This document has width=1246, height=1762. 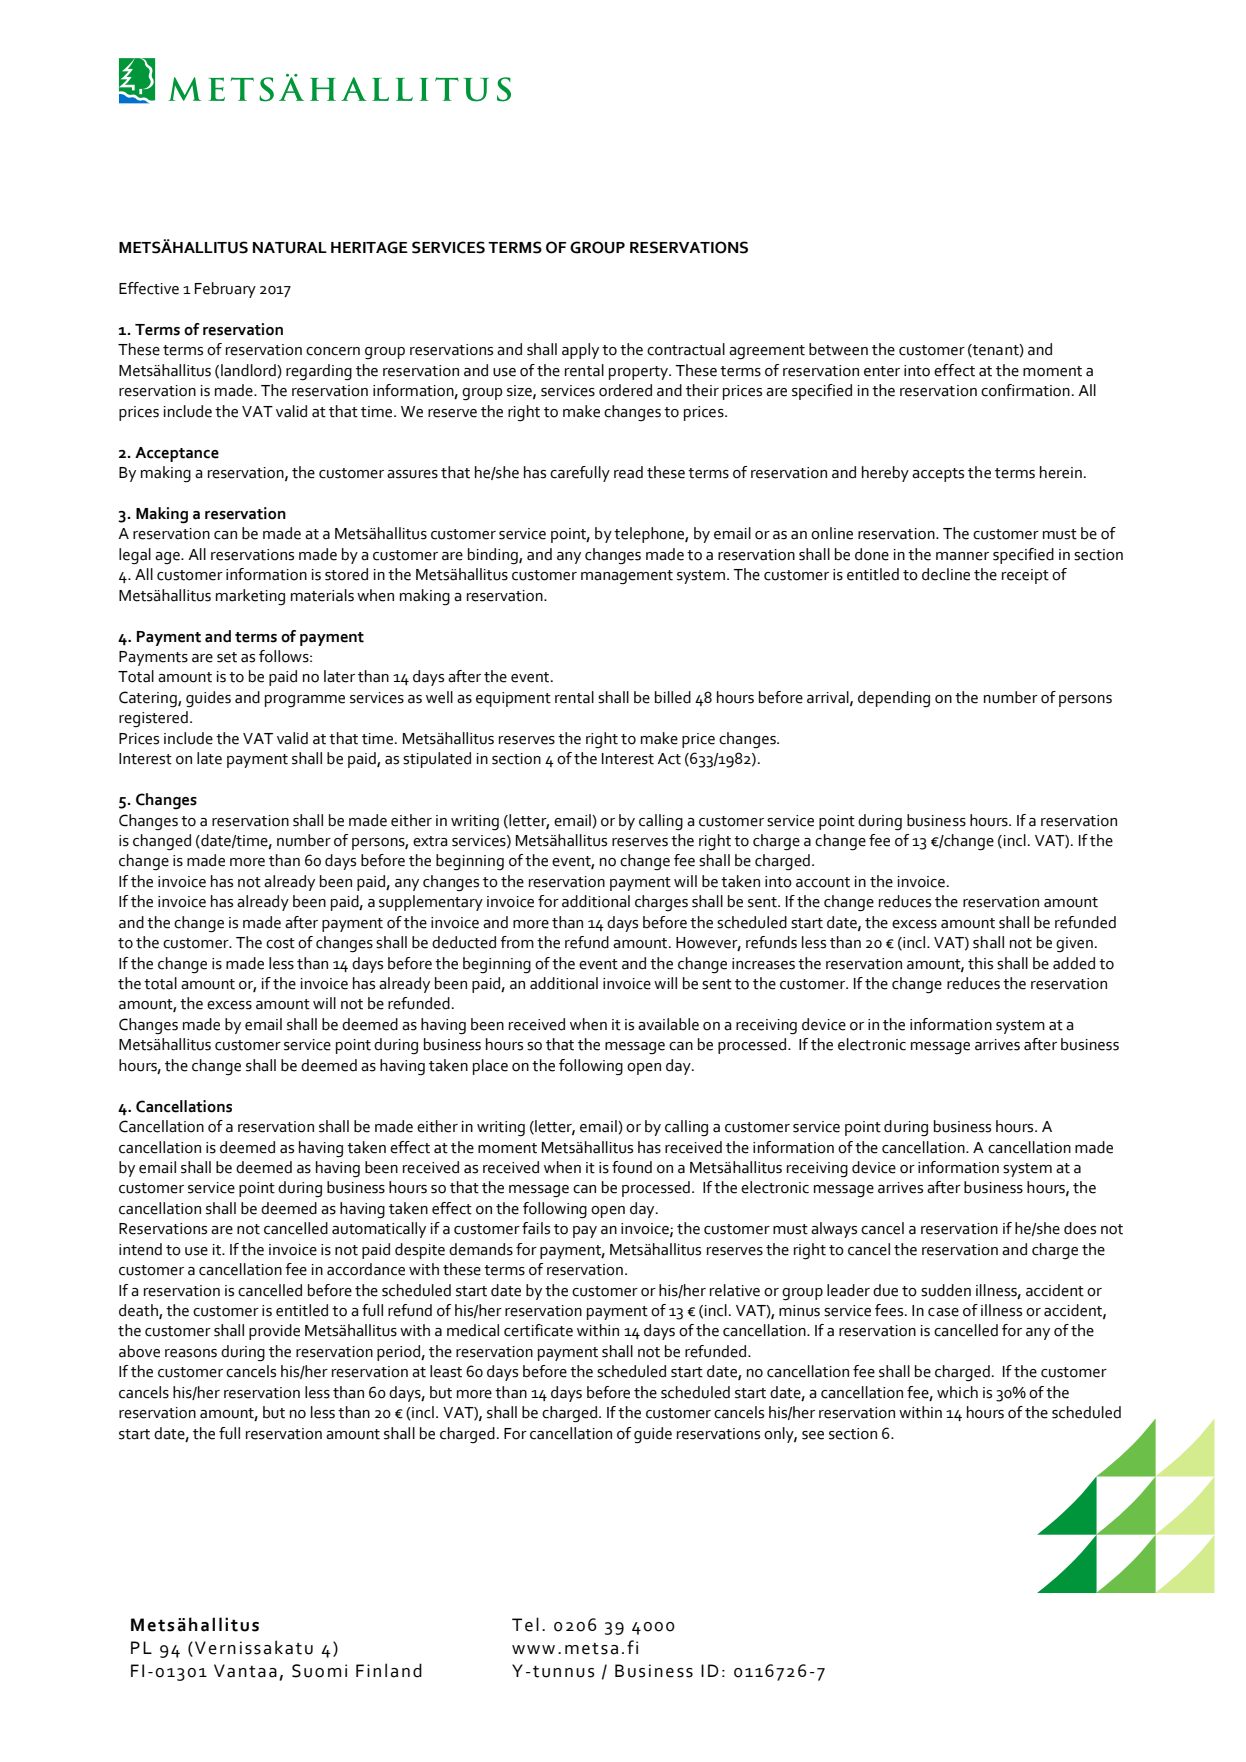 I want to click on enter, so click(x=882, y=371).
